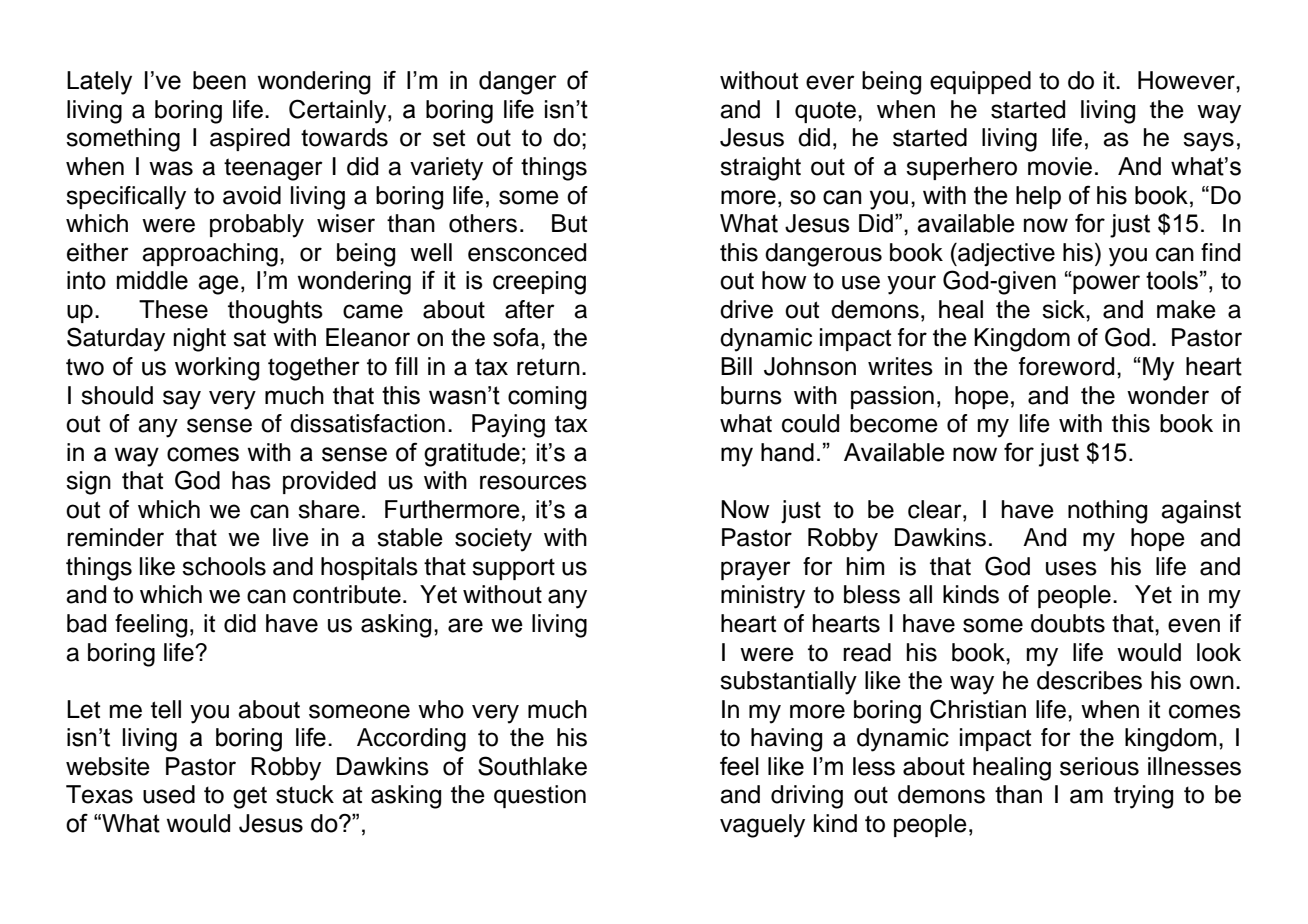  I want to click on nothing, so click(1107, 512).
